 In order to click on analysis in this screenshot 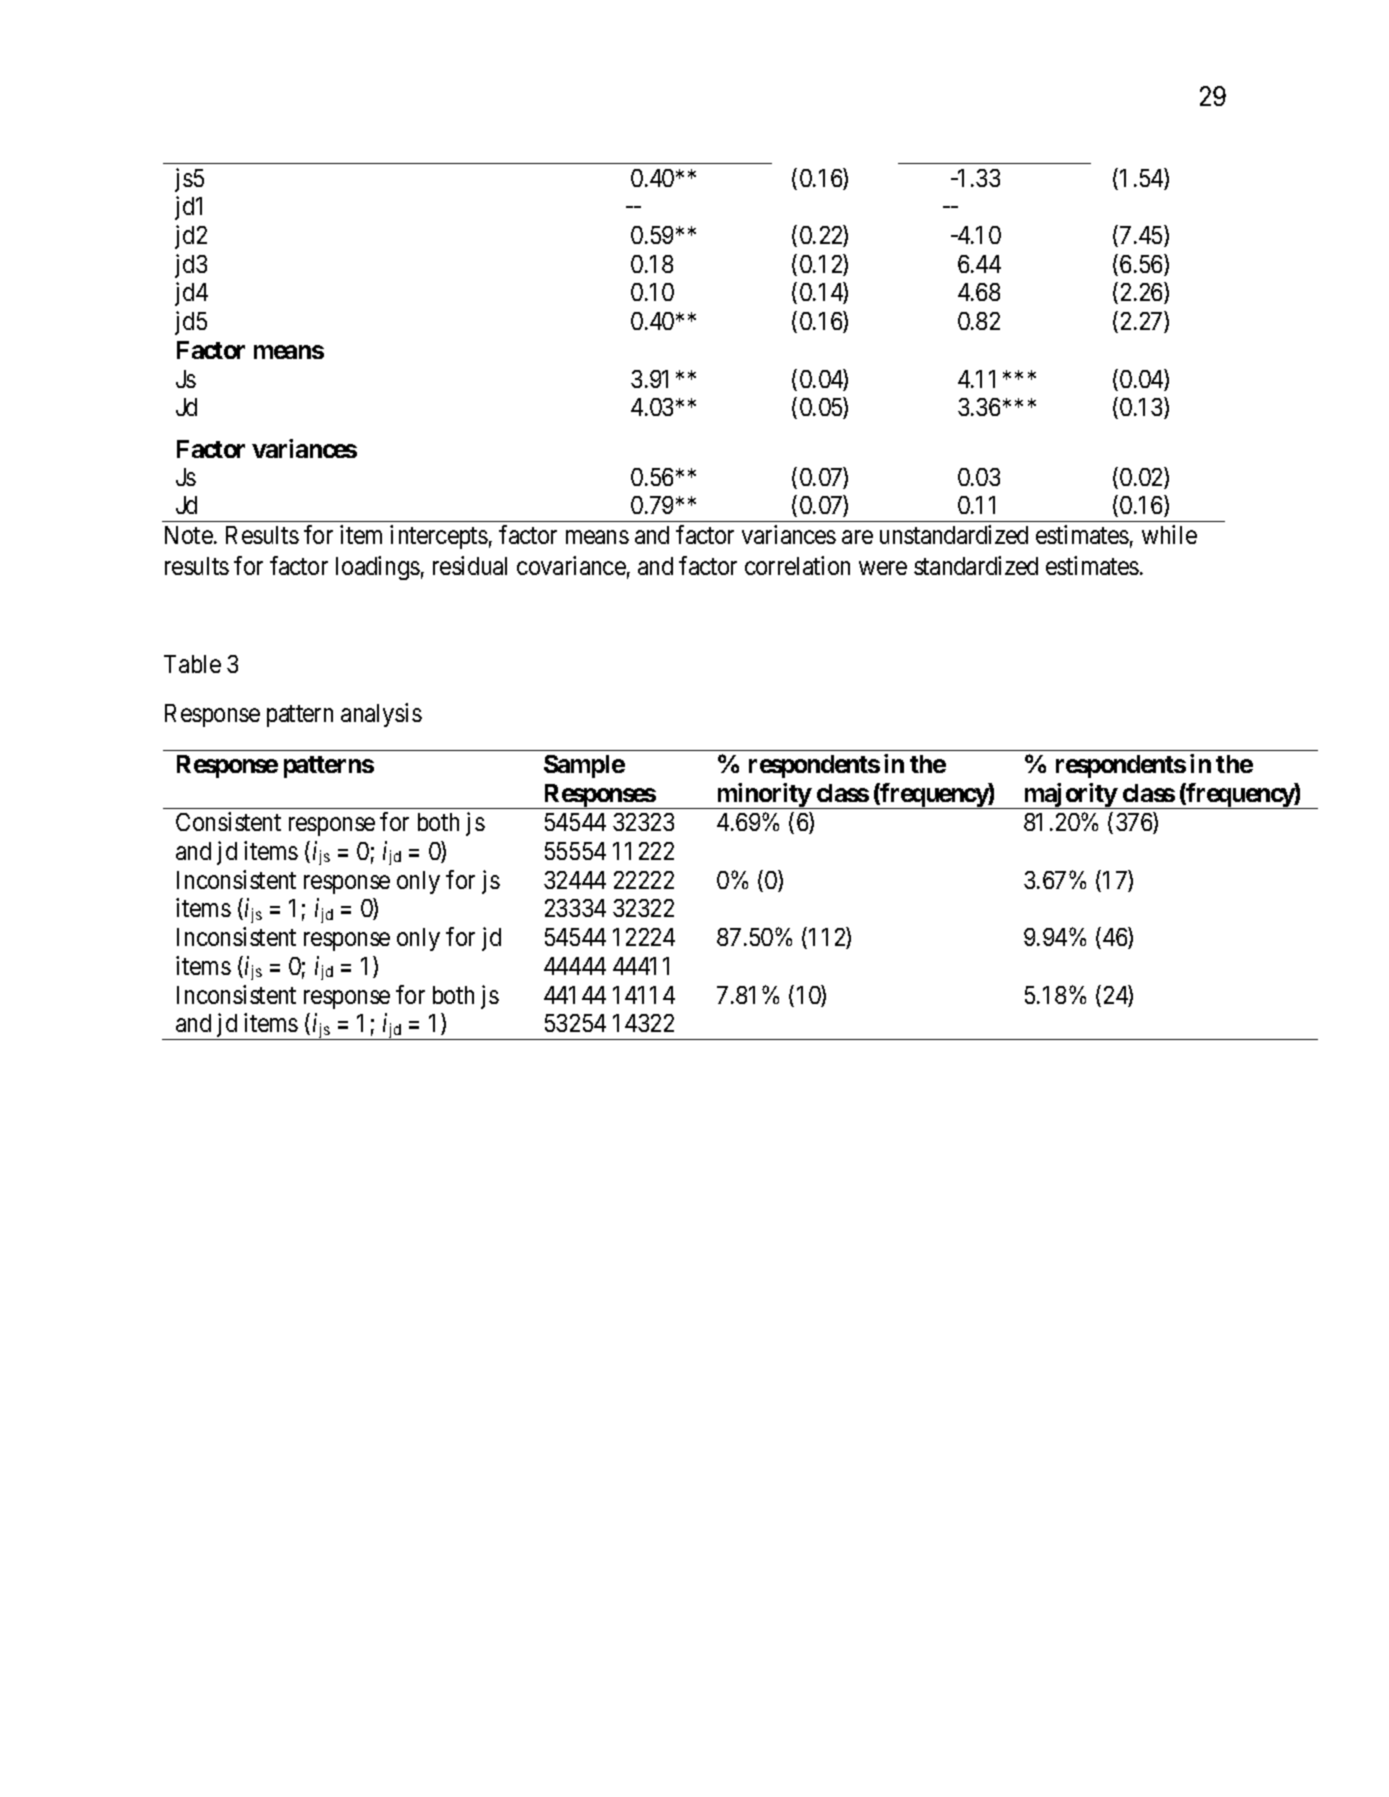, I will do `click(381, 715)`.
